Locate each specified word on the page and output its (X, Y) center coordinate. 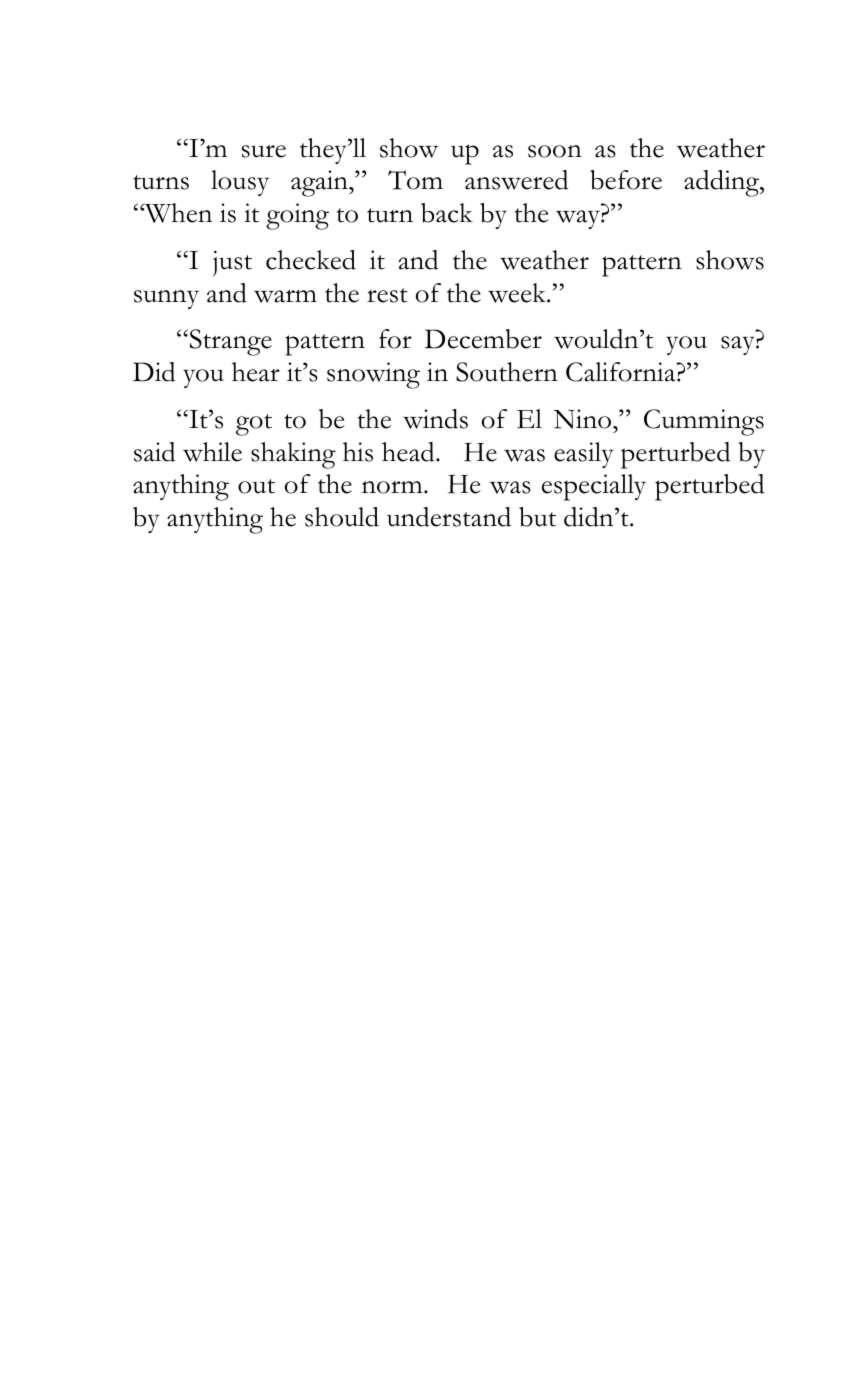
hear (256, 372)
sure (264, 151)
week (518, 293)
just (232, 263)
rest (387, 295)
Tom (415, 180)
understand (449, 517)
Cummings (704, 422)
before (626, 180)
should (342, 517)
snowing (373, 375)
